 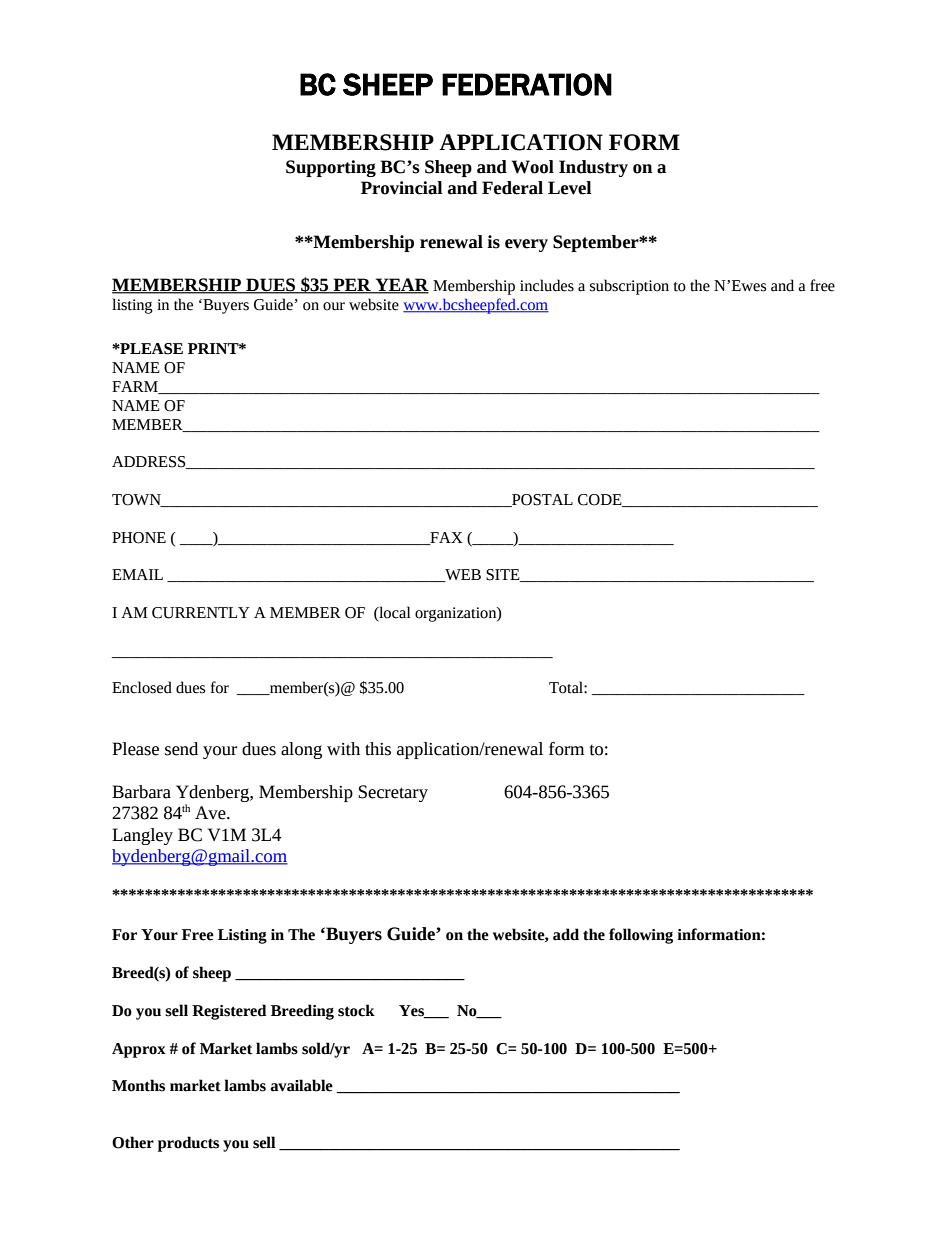 I want to click on Supporting, so click(x=331, y=168).
